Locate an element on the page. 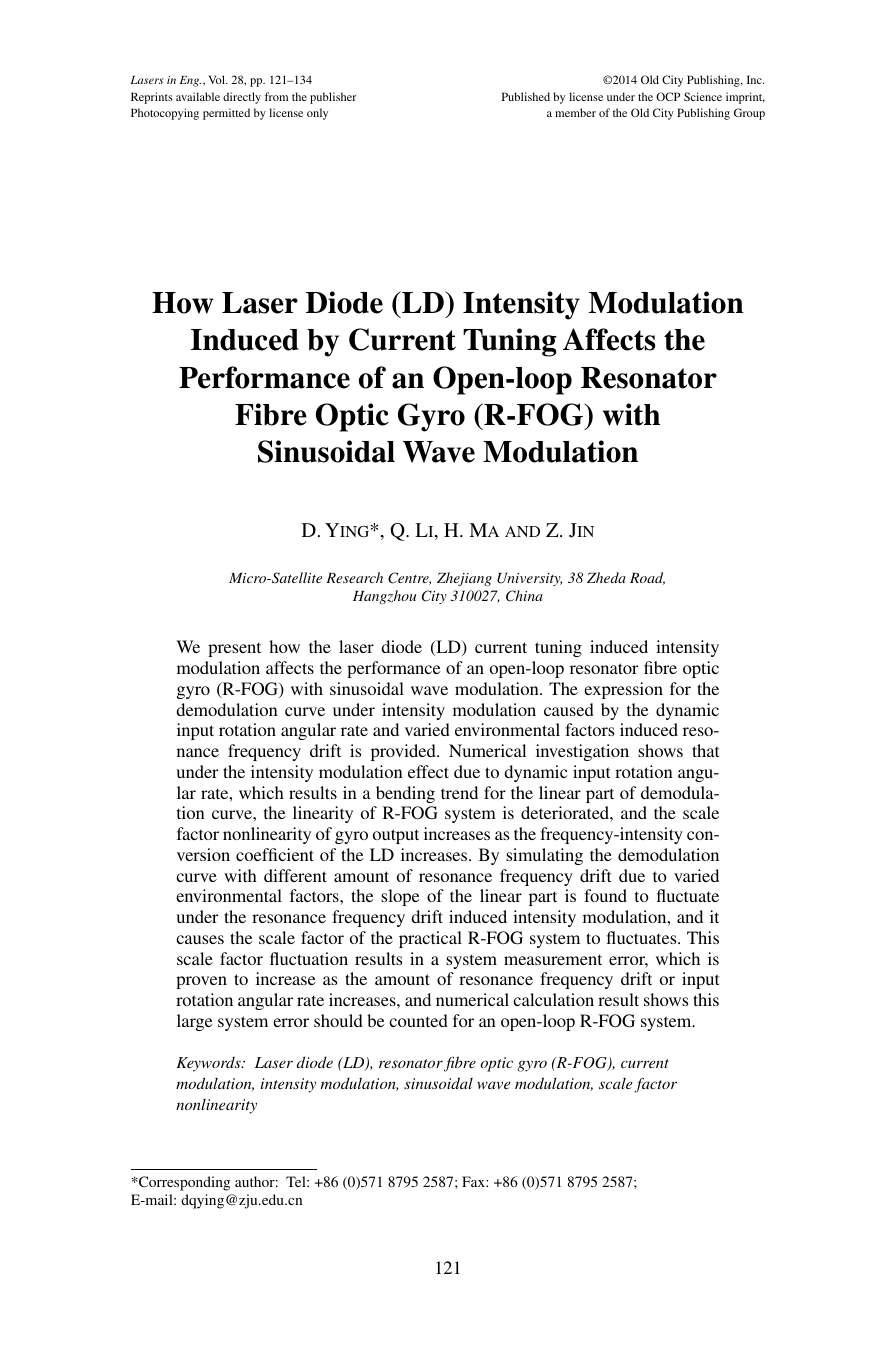 The width and height of the document is (896, 1345). different is located at coordinates (295, 875).
